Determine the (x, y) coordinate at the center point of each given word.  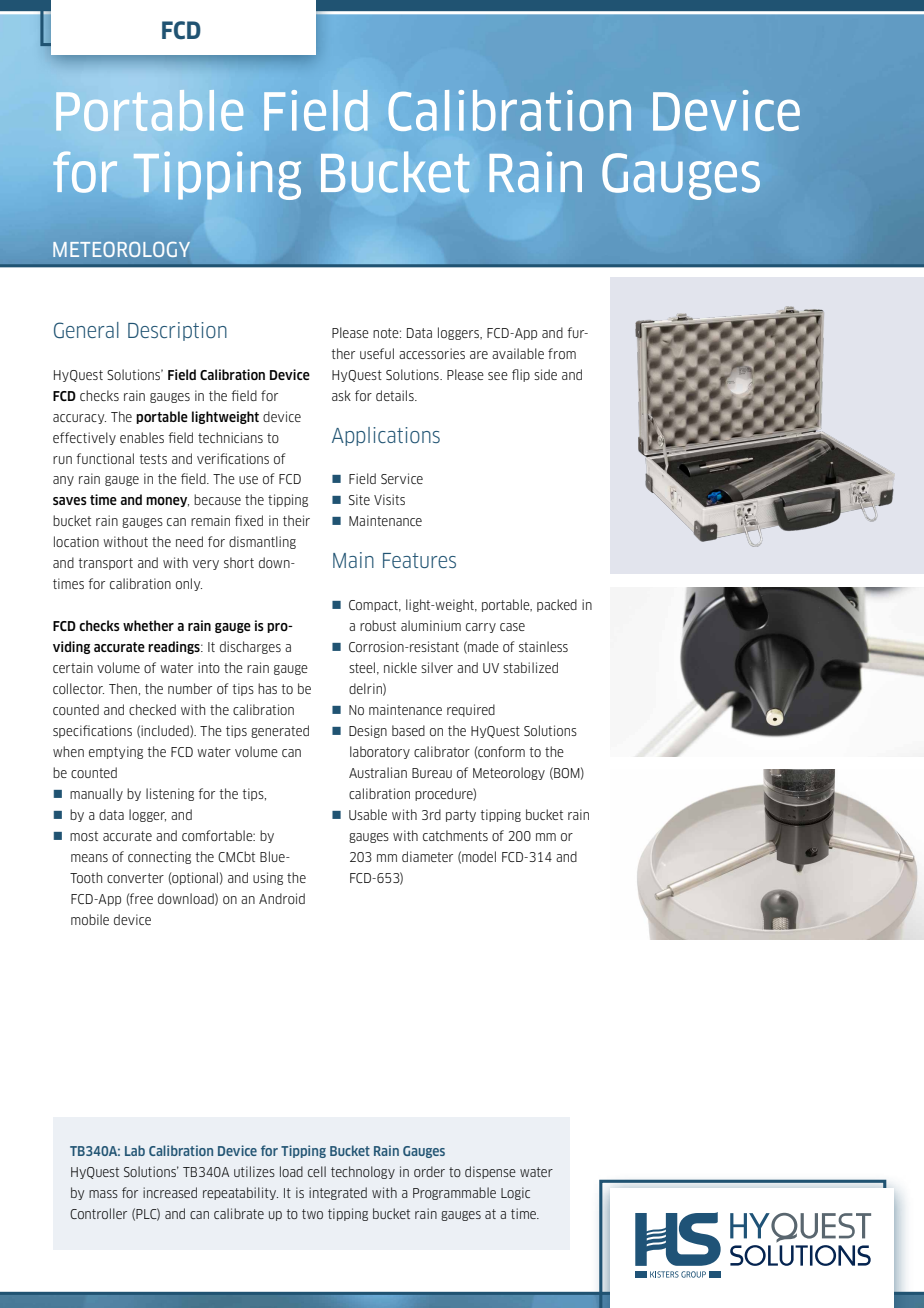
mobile (90, 919)
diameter (427, 856)
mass (103, 1194)
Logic (515, 1193)
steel (362, 667)
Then (123, 688)
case (512, 627)
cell (317, 1171)
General (86, 330)
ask (341, 395)
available (518, 353)
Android (282, 898)
